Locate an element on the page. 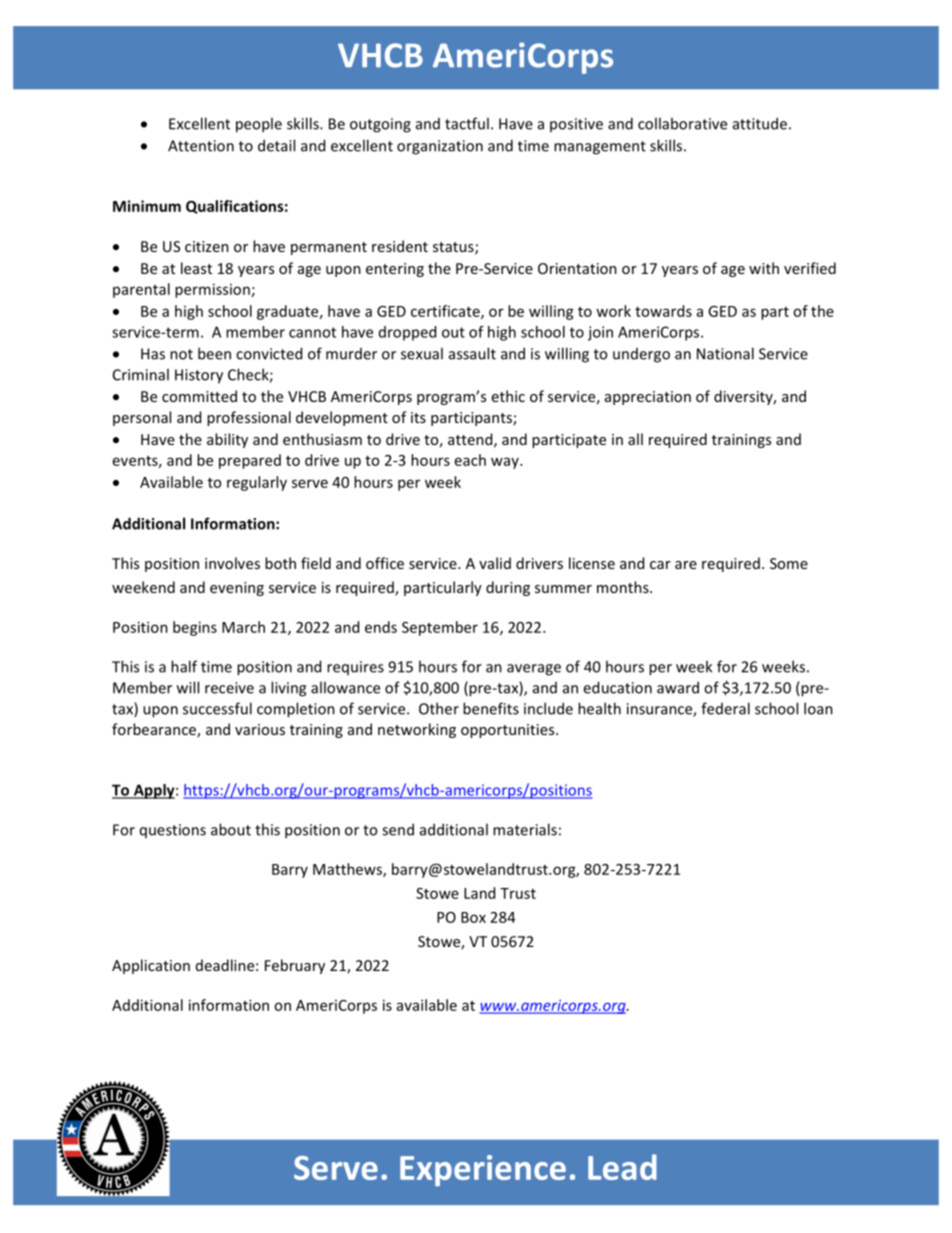 This document has height=1233, width=952. Lead is located at coordinates (622, 1167).
